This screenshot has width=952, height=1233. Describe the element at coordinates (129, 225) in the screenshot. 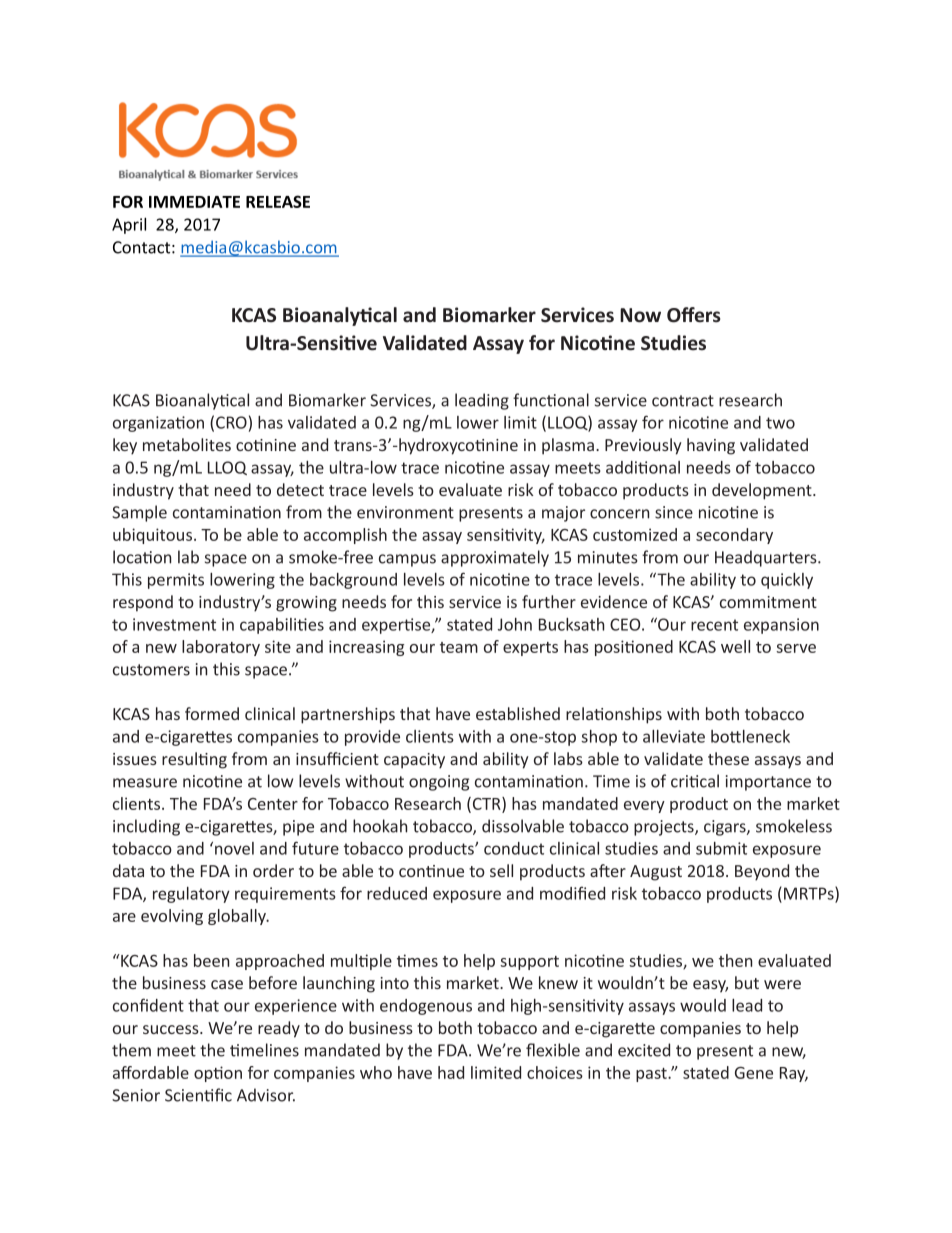

I see `April` at that location.
